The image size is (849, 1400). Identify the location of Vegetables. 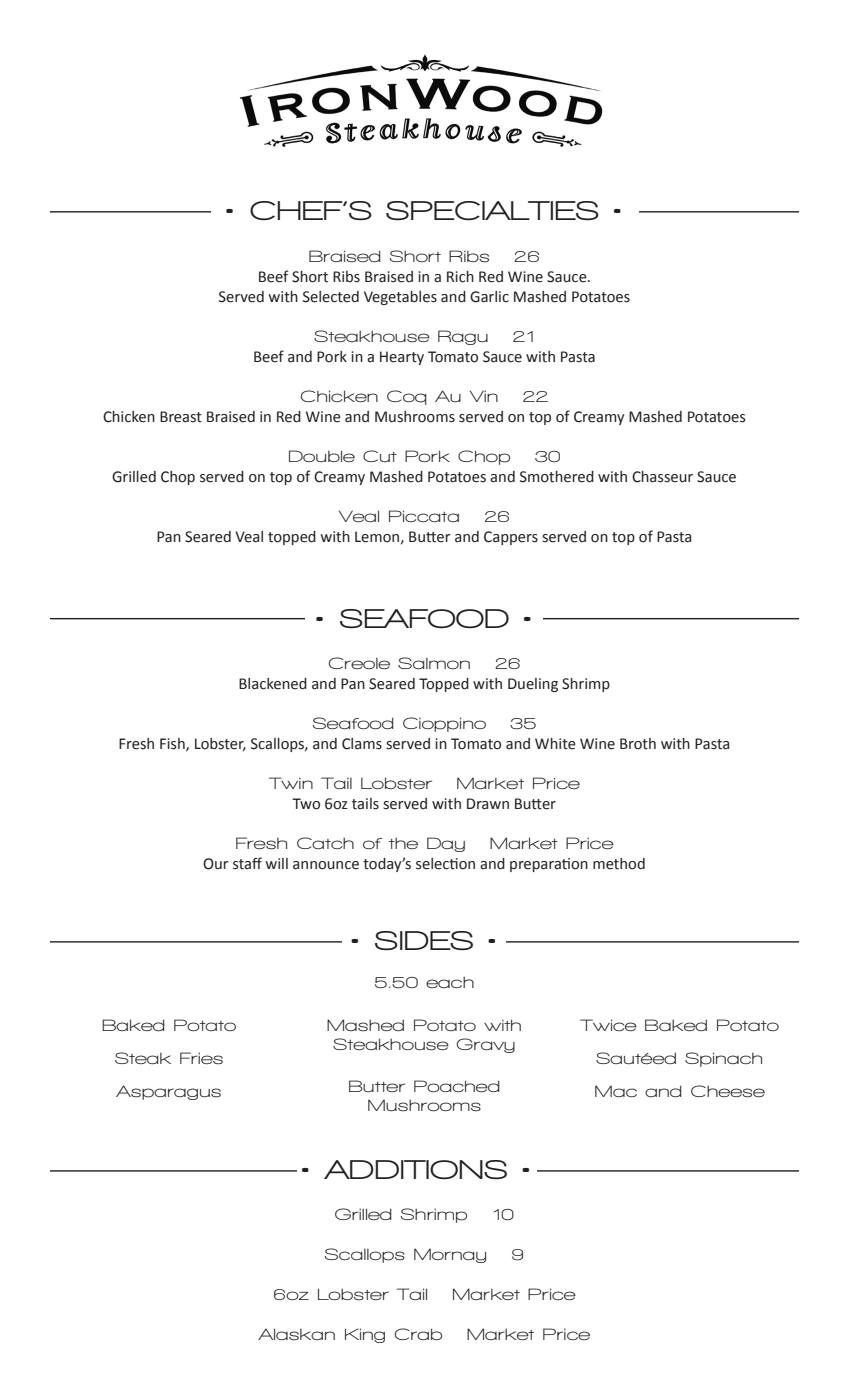
(400, 298).
